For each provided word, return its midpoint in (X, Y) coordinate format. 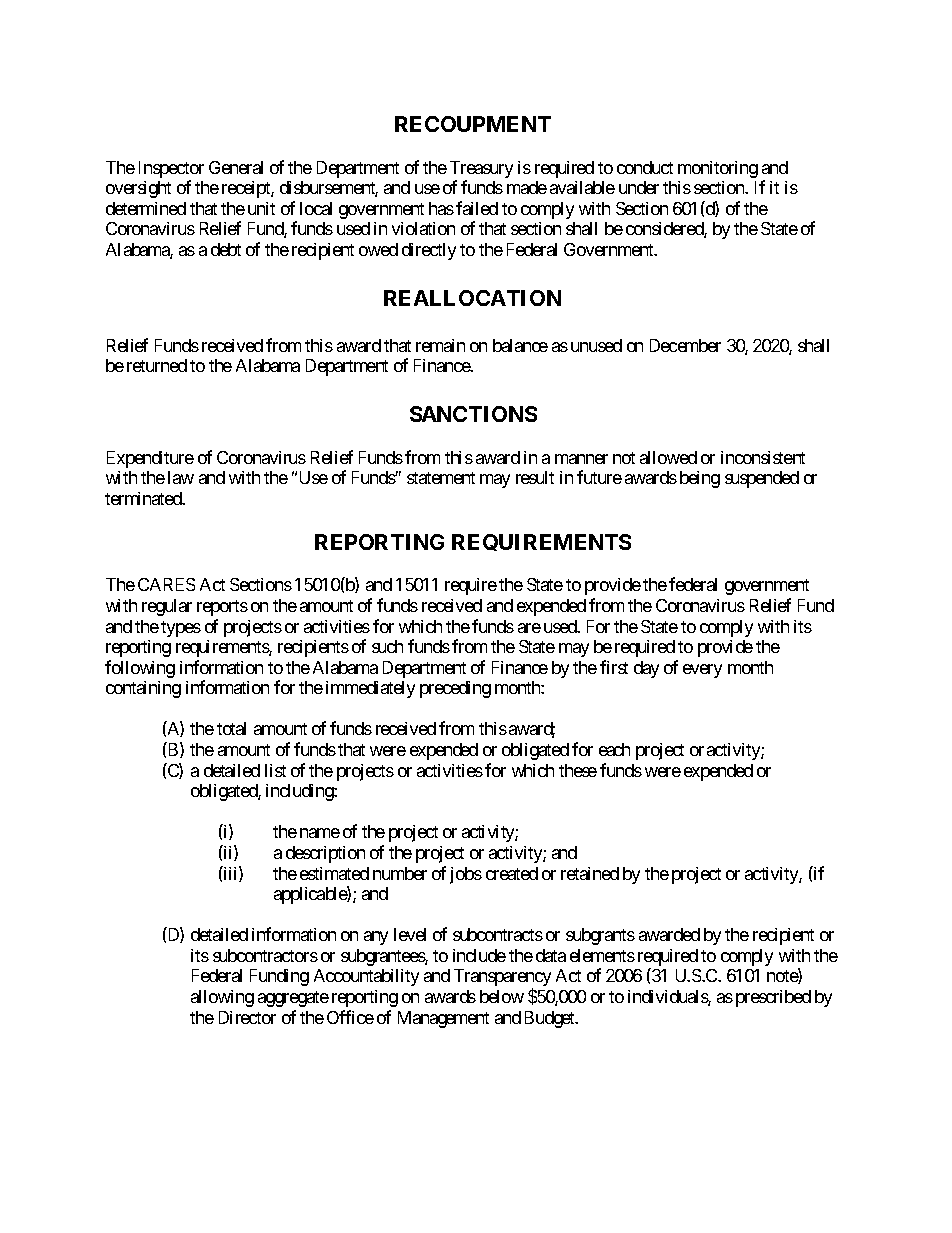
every (702, 671)
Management (443, 1019)
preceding (455, 689)
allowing (222, 998)
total (231, 728)
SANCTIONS (473, 414)
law (181, 477)
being (700, 479)
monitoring (718, 169)
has (441, 208)
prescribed (773, 998)
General (236, 167)
